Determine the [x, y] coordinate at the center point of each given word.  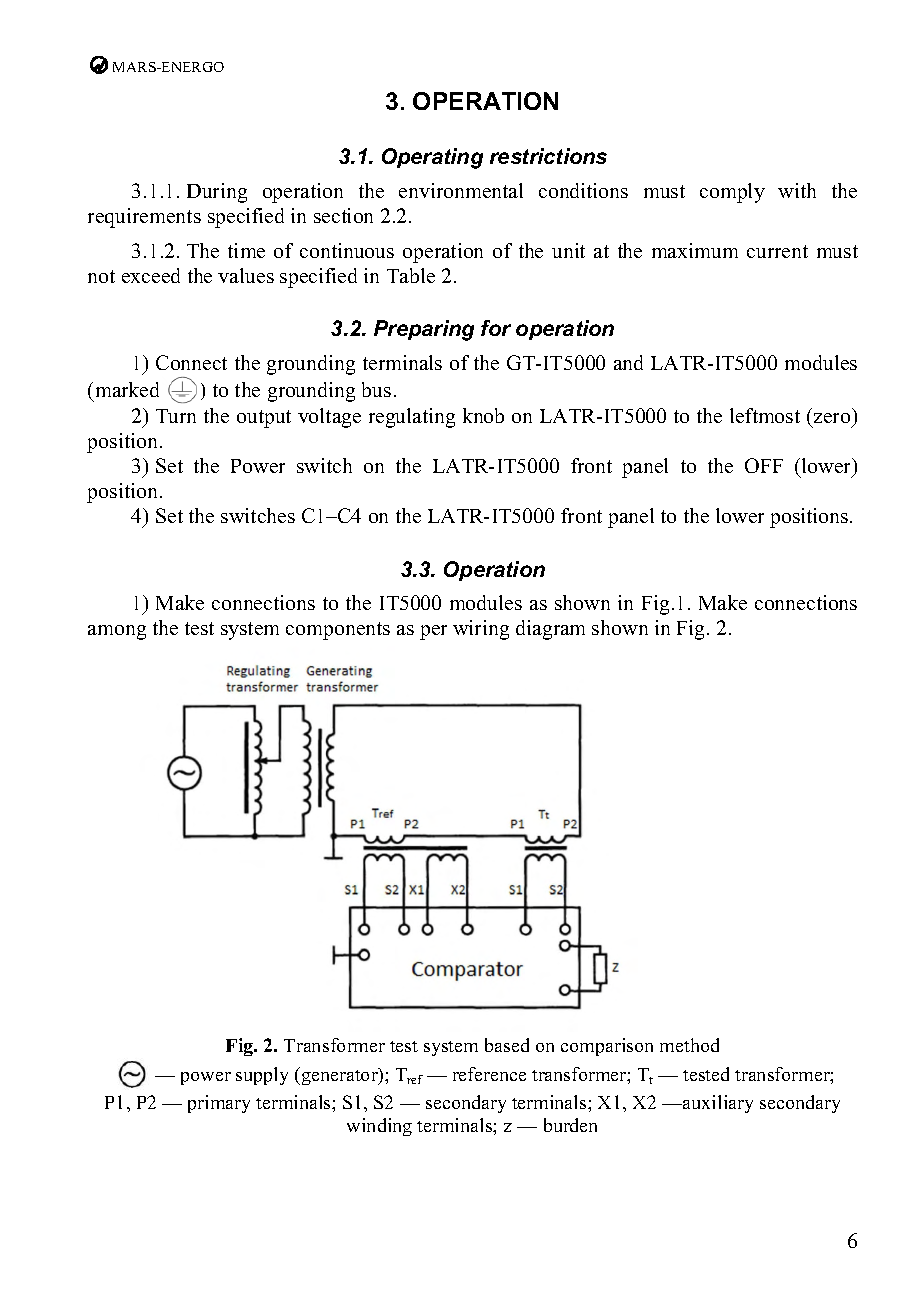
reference [489, 1074]
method [689, 1045]
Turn [176, 416]
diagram [550, 630]
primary [219, 1104]
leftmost [765, 415]
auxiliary [717, 1104]
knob [483, 415]
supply [262, 1076]
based [507, 1045]
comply [732, 193]
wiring [481, 630]
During [217, 193]
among [117, 632]
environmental [461, 190]
